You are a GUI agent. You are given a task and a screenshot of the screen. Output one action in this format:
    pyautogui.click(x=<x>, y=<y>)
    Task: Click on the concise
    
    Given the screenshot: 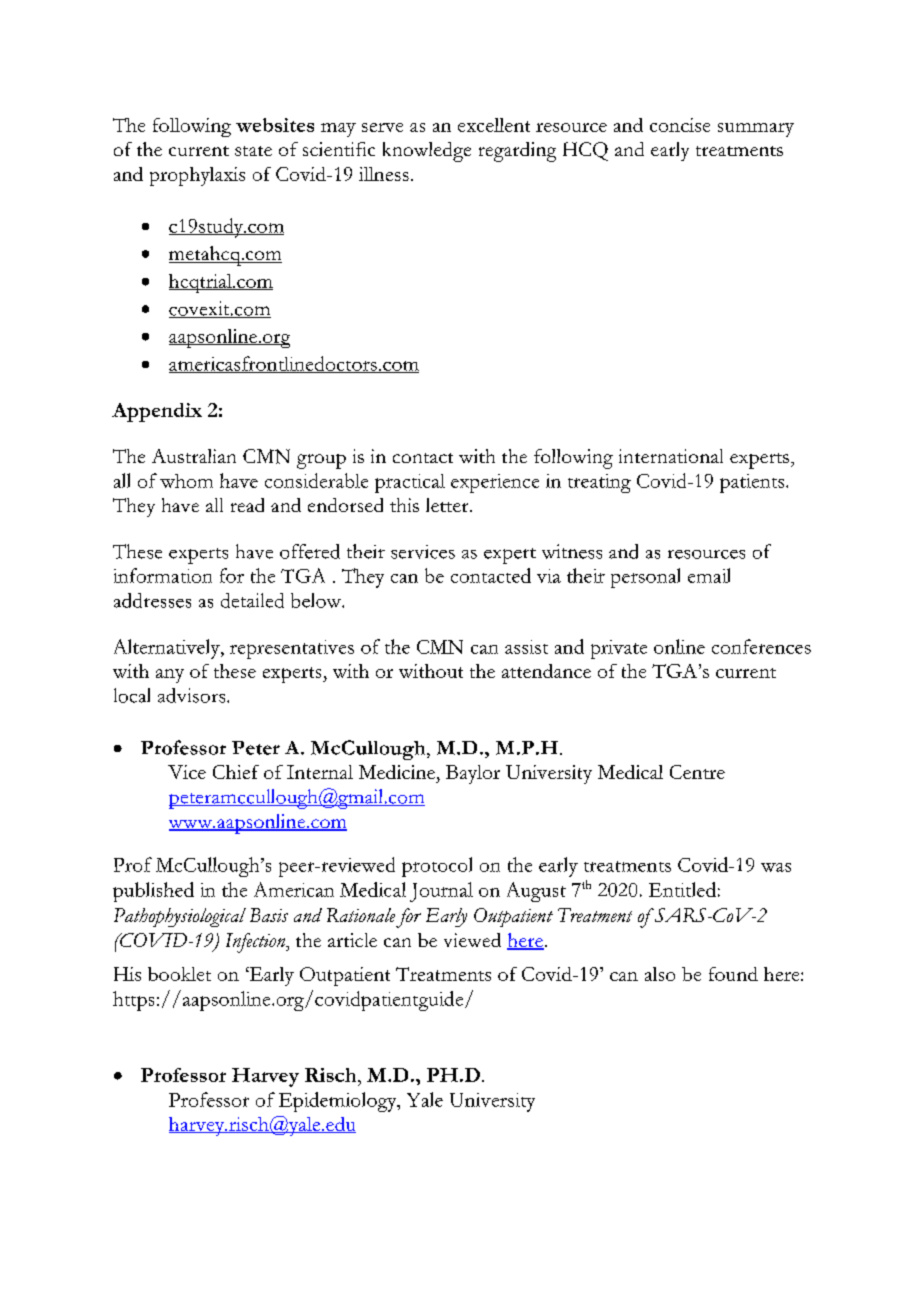 What is the action you would take?
    pyautogui.click(x=680, y=125)
